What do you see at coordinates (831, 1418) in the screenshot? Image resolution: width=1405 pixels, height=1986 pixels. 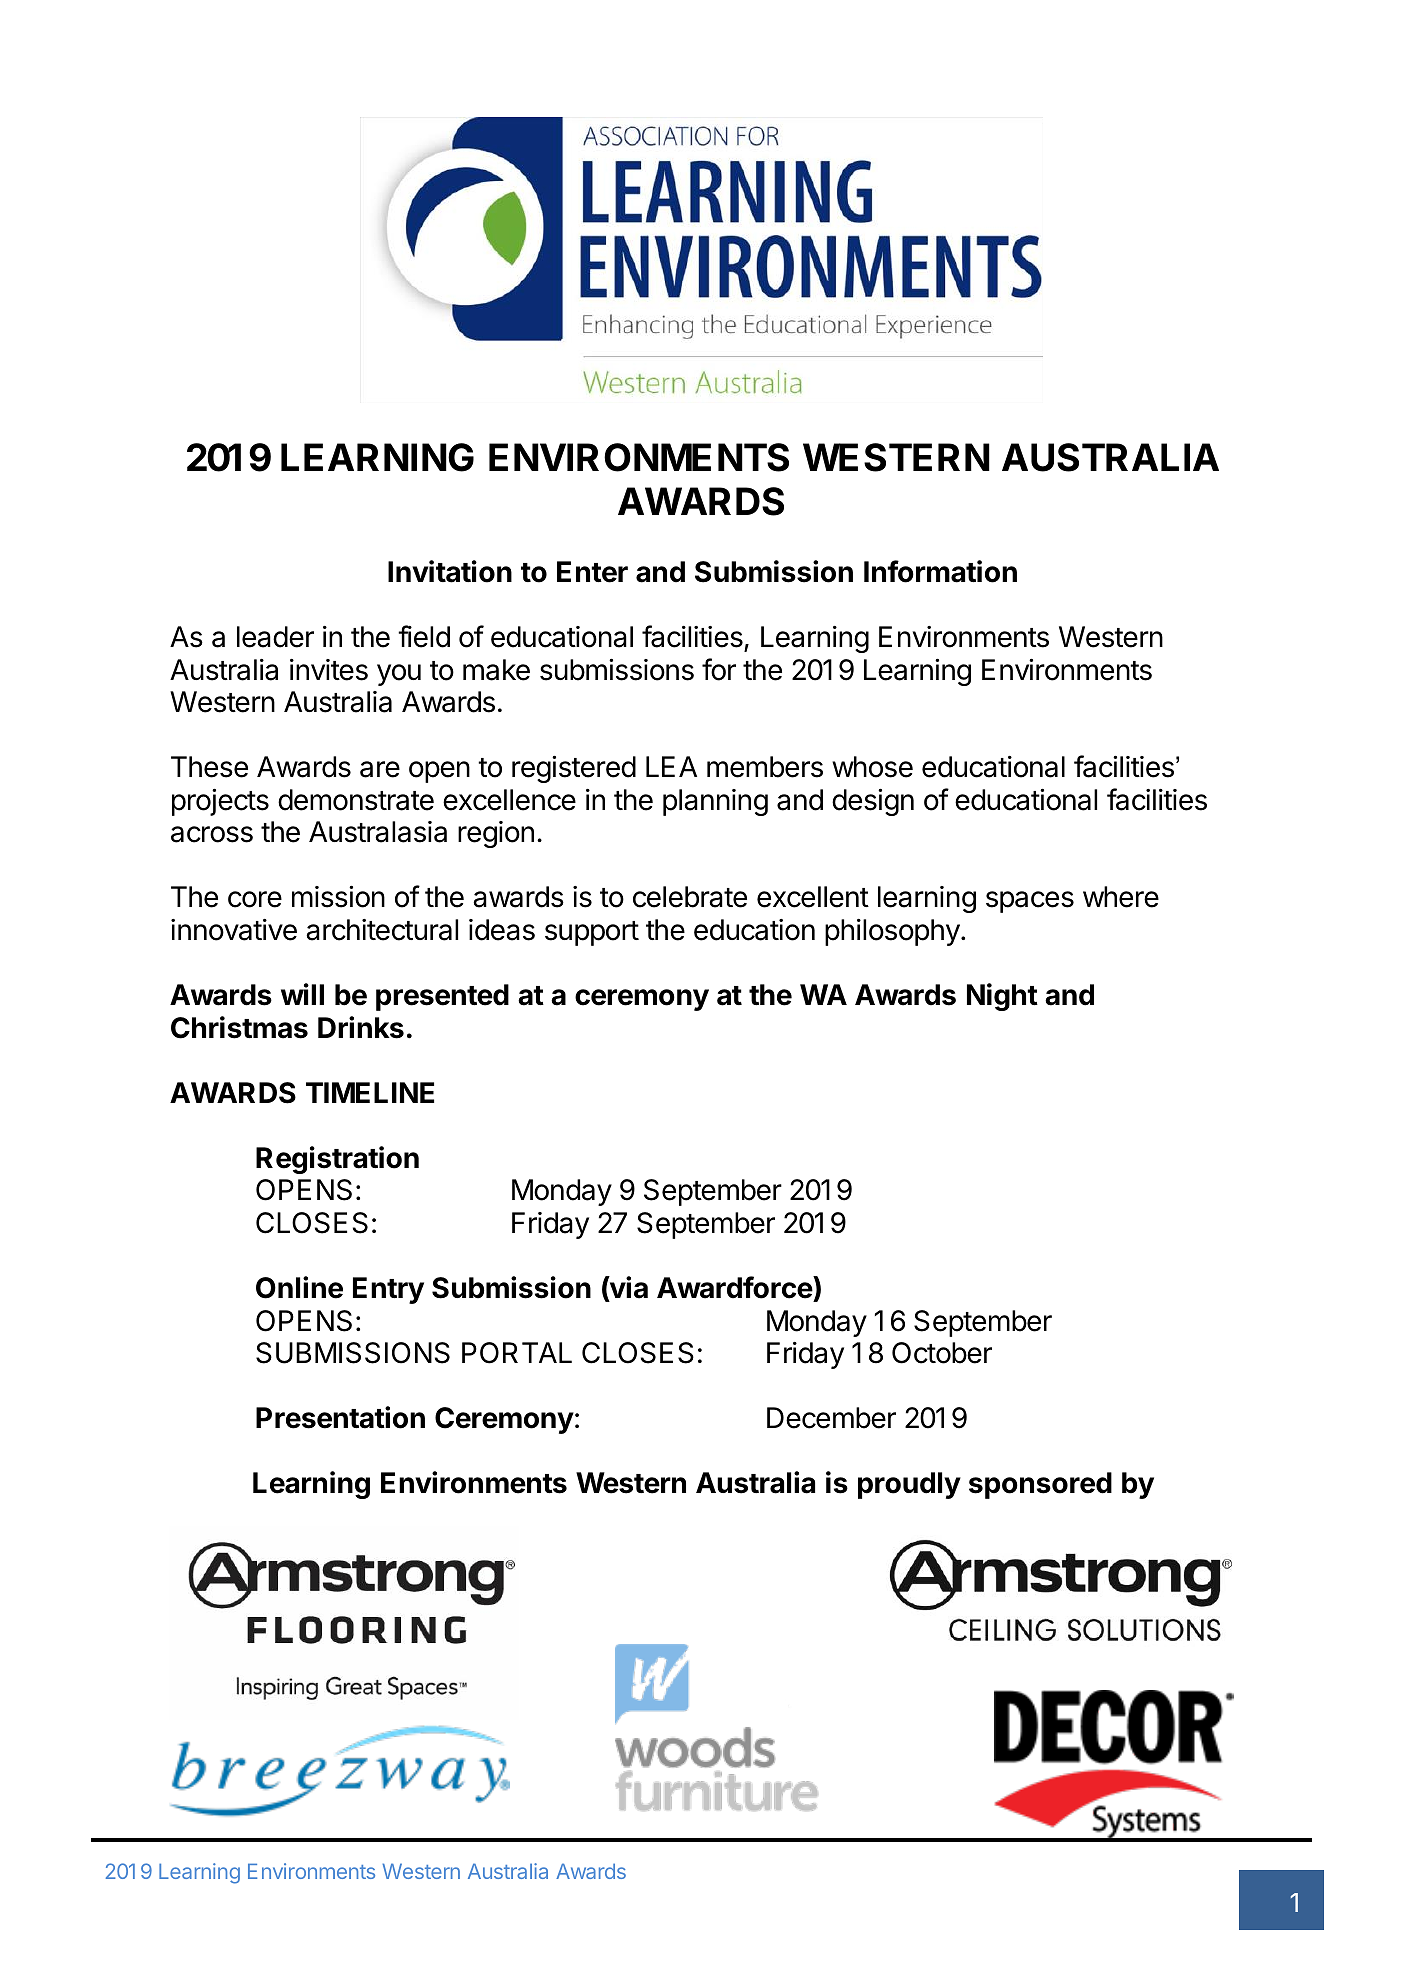 I see `December` at bounding box center [831, 1418].
